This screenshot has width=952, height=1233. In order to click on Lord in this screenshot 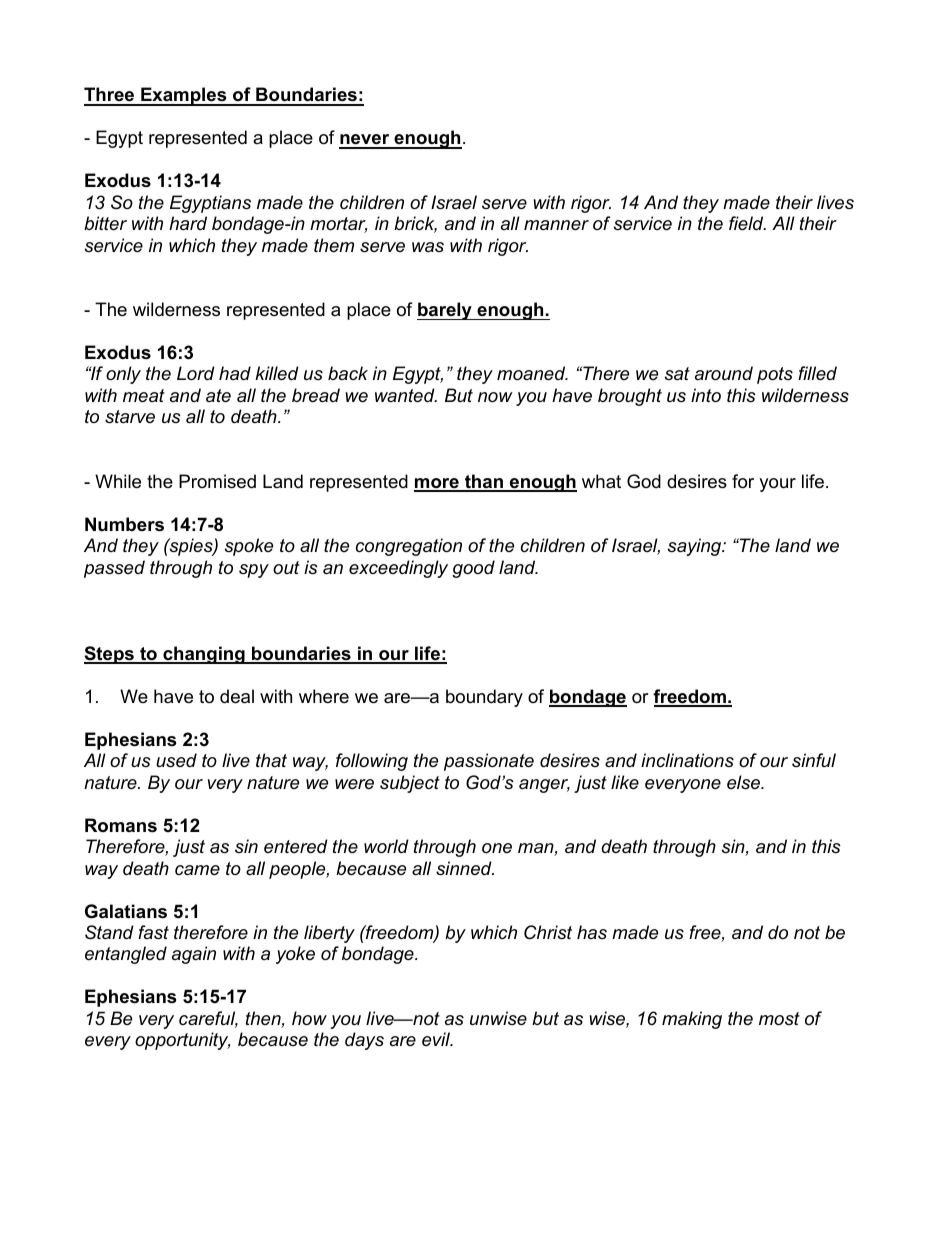, I will do `click(196, 373)`.
